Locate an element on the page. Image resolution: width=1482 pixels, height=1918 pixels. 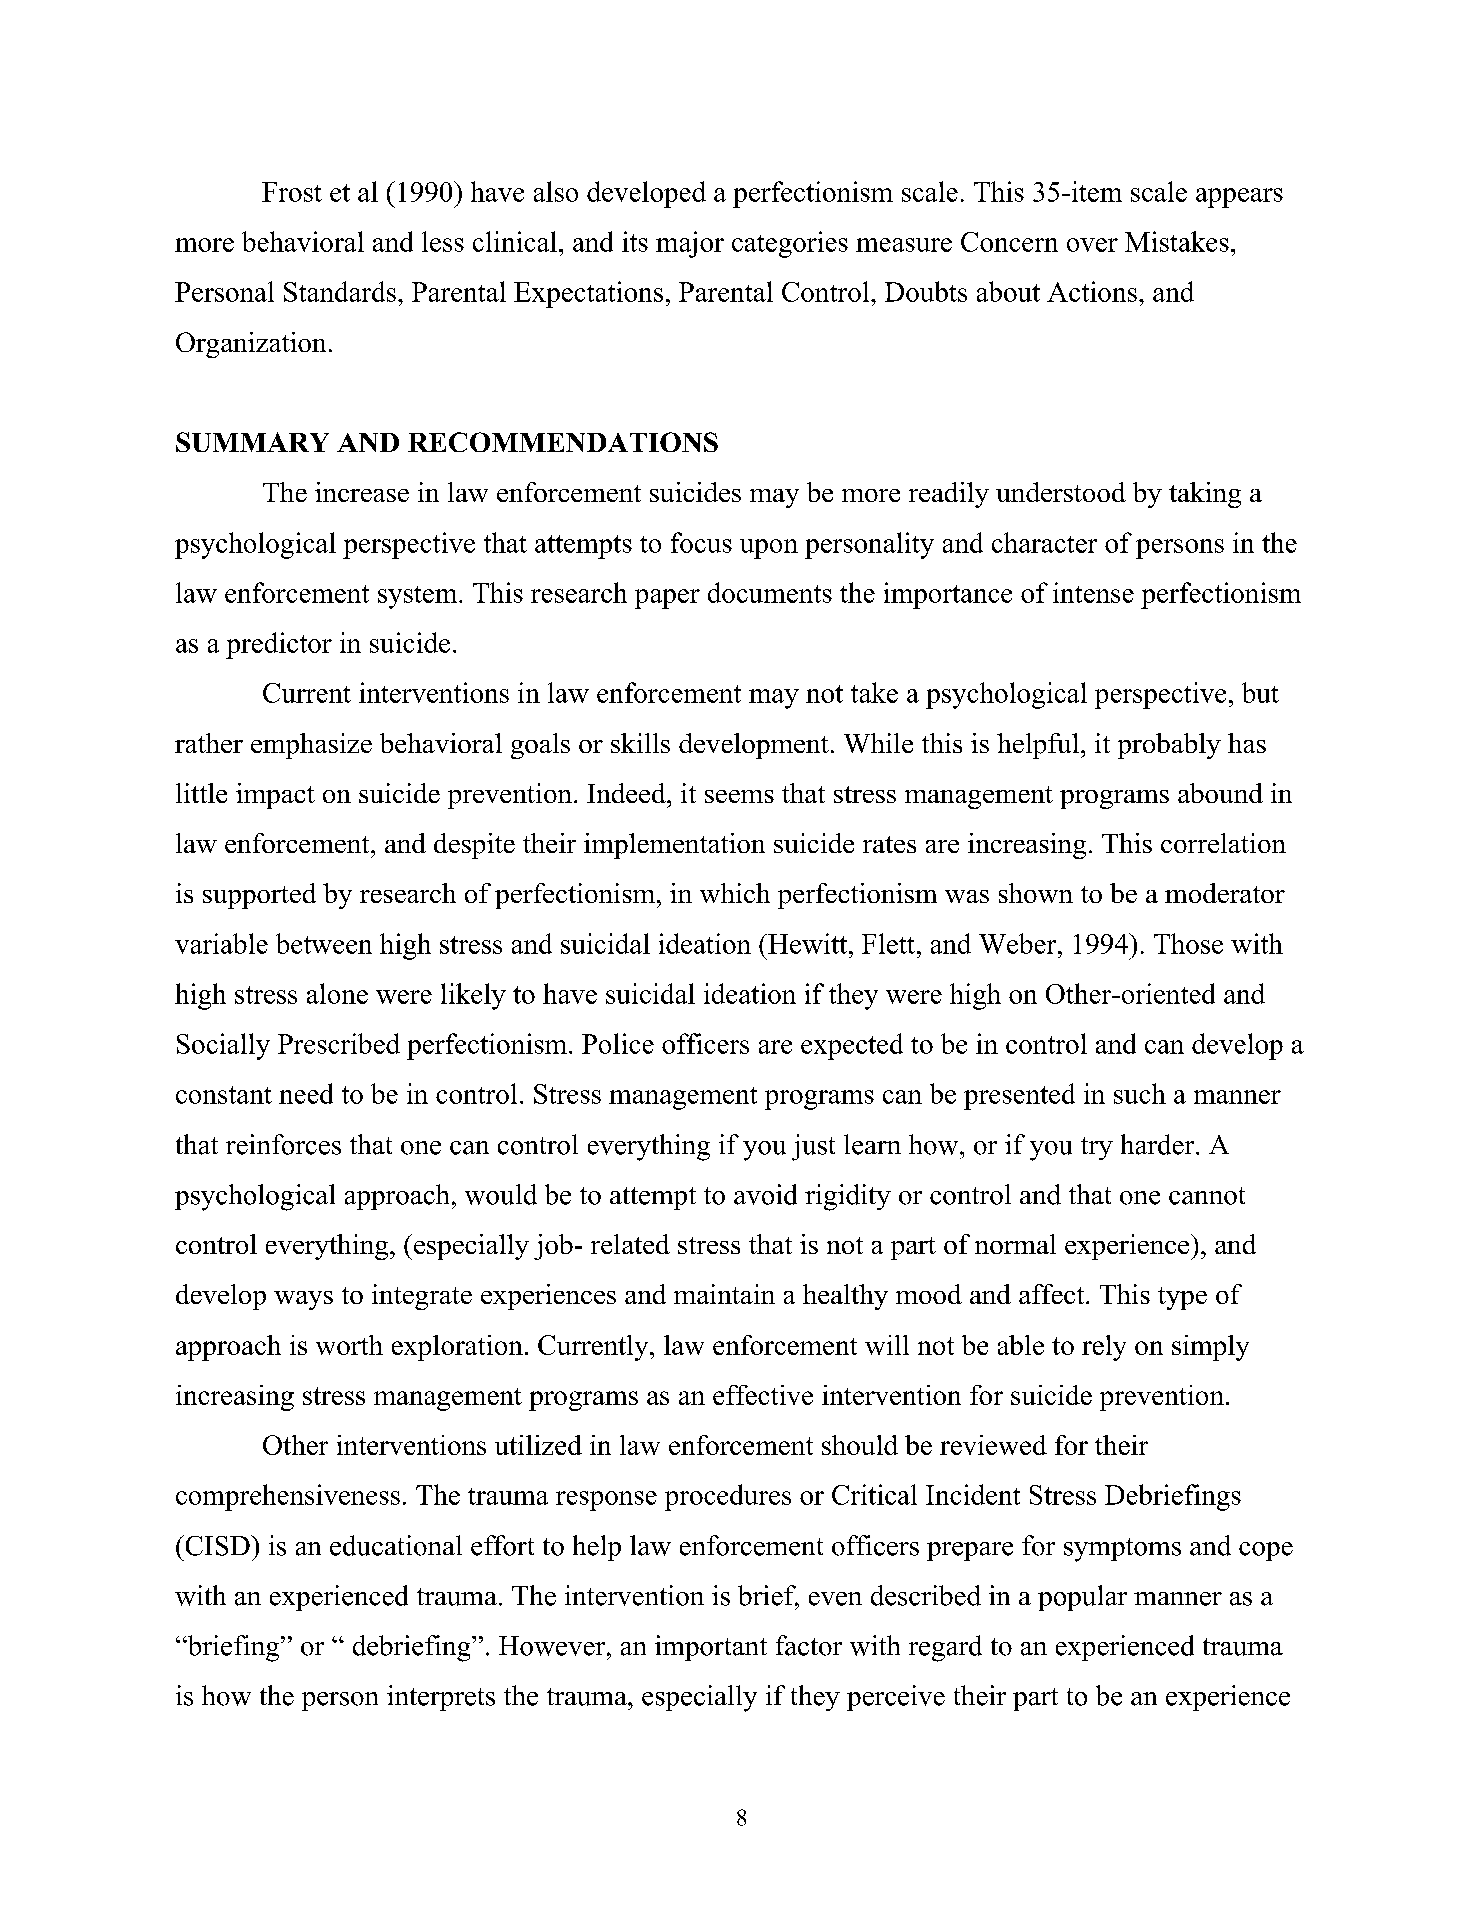
important is located at coordinates (711, 1648).
